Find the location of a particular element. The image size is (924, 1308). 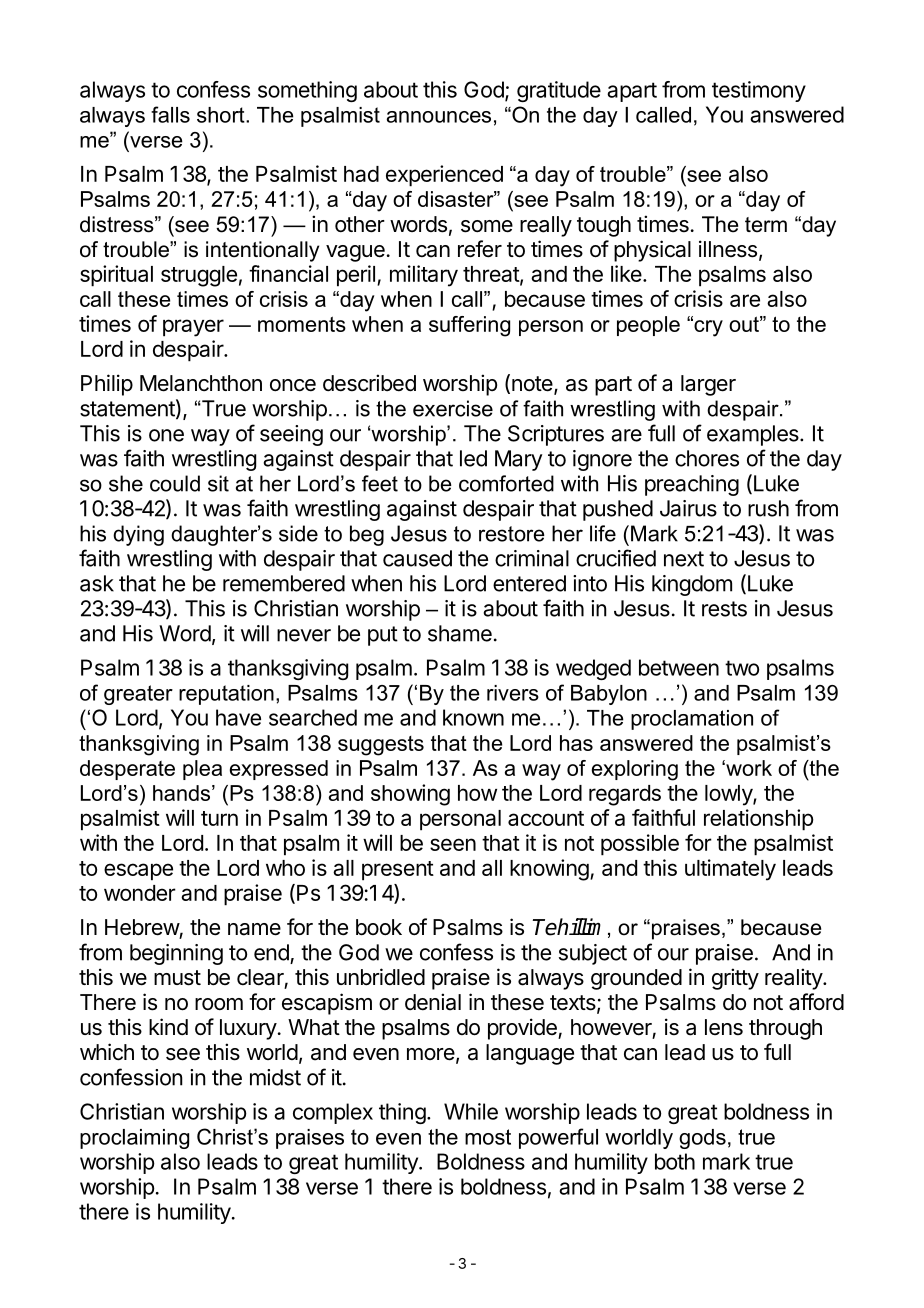

proclaiming is located at coordinates (134, 1139).
